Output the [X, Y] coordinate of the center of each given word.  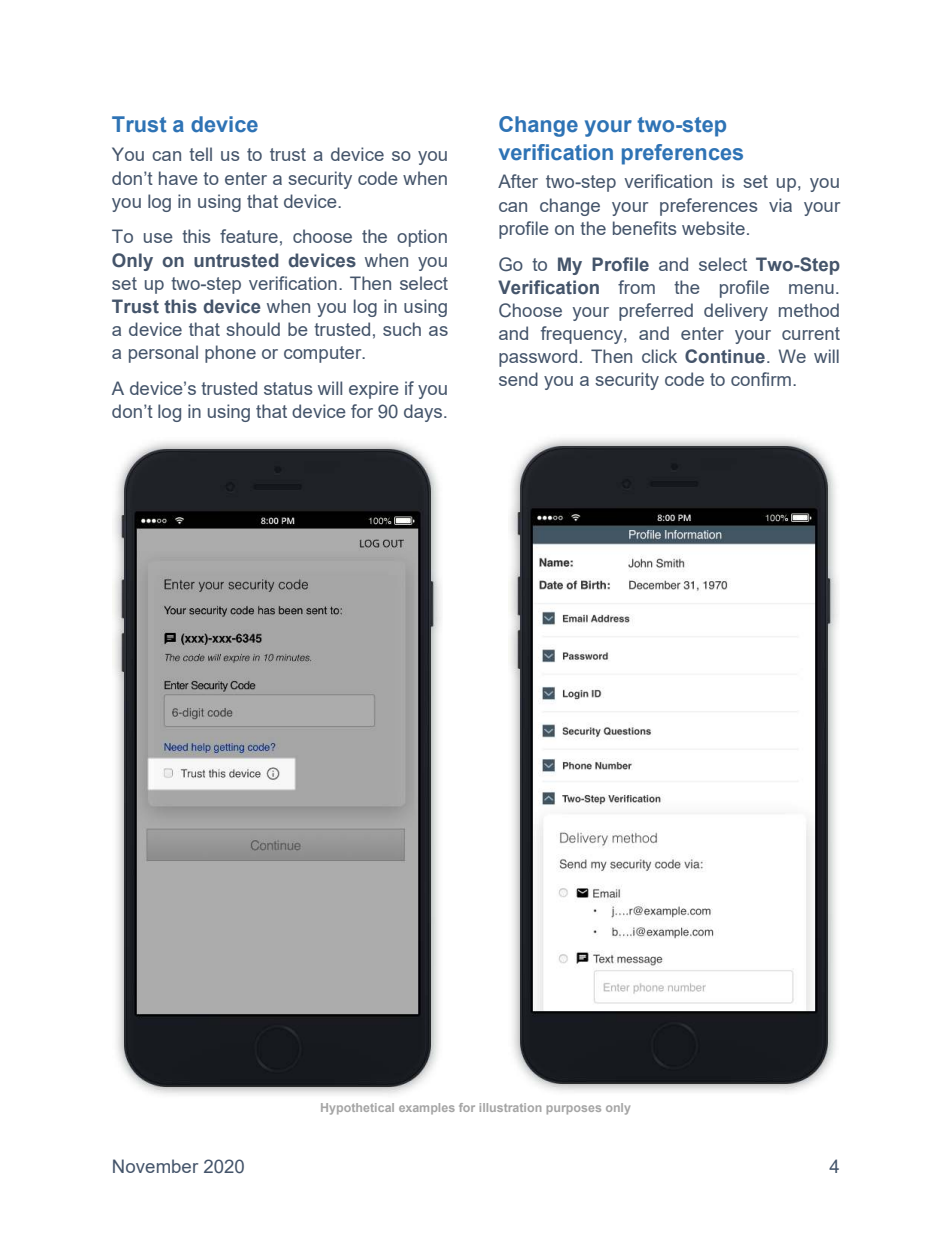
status [288, 388]
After [518, 181]
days [424, 413]
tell [200, 154]
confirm [761, 379]
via [780, 205]
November [155, 1166]
